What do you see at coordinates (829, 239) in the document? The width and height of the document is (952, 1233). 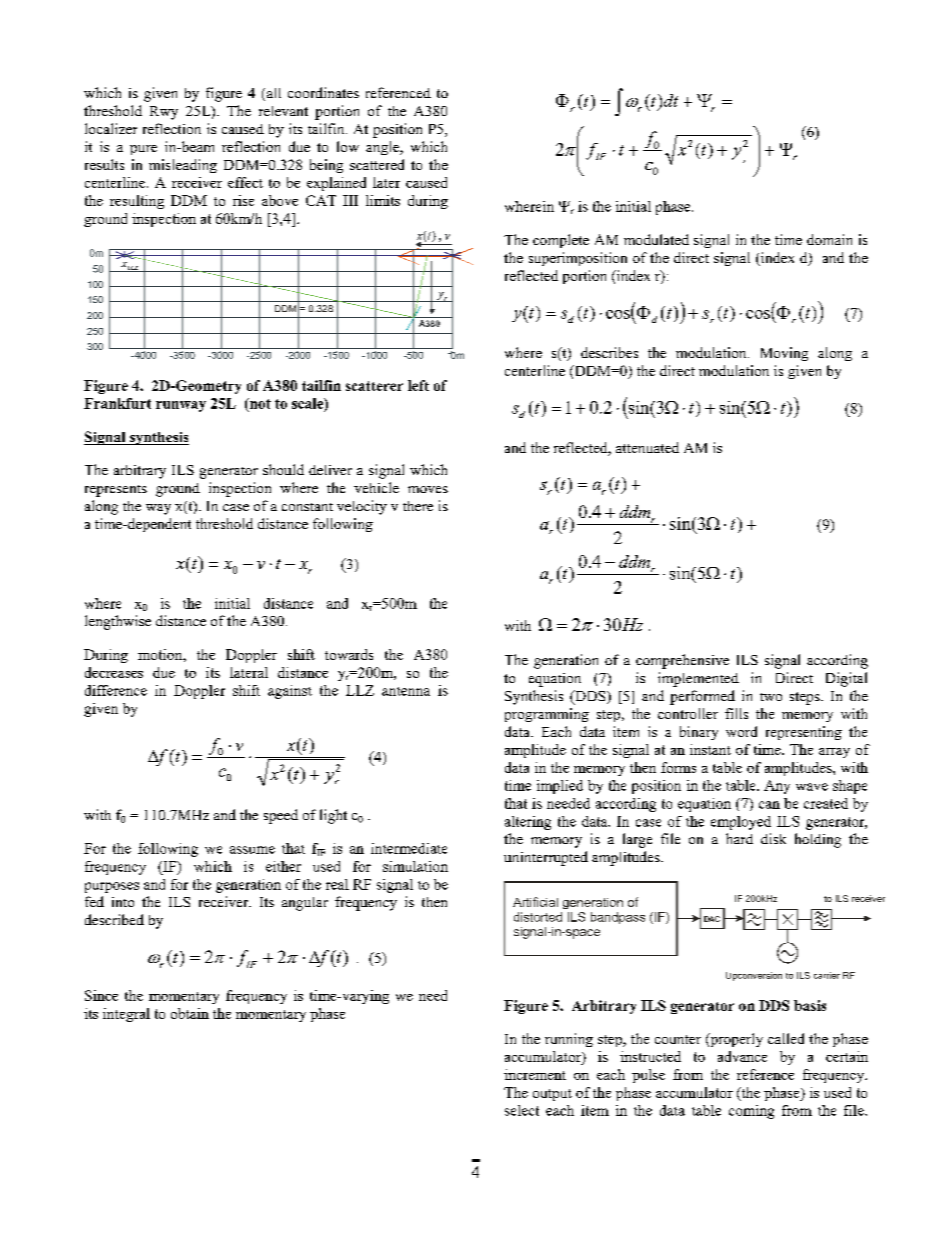 I see `domain` at bounding box center [829, 239].
